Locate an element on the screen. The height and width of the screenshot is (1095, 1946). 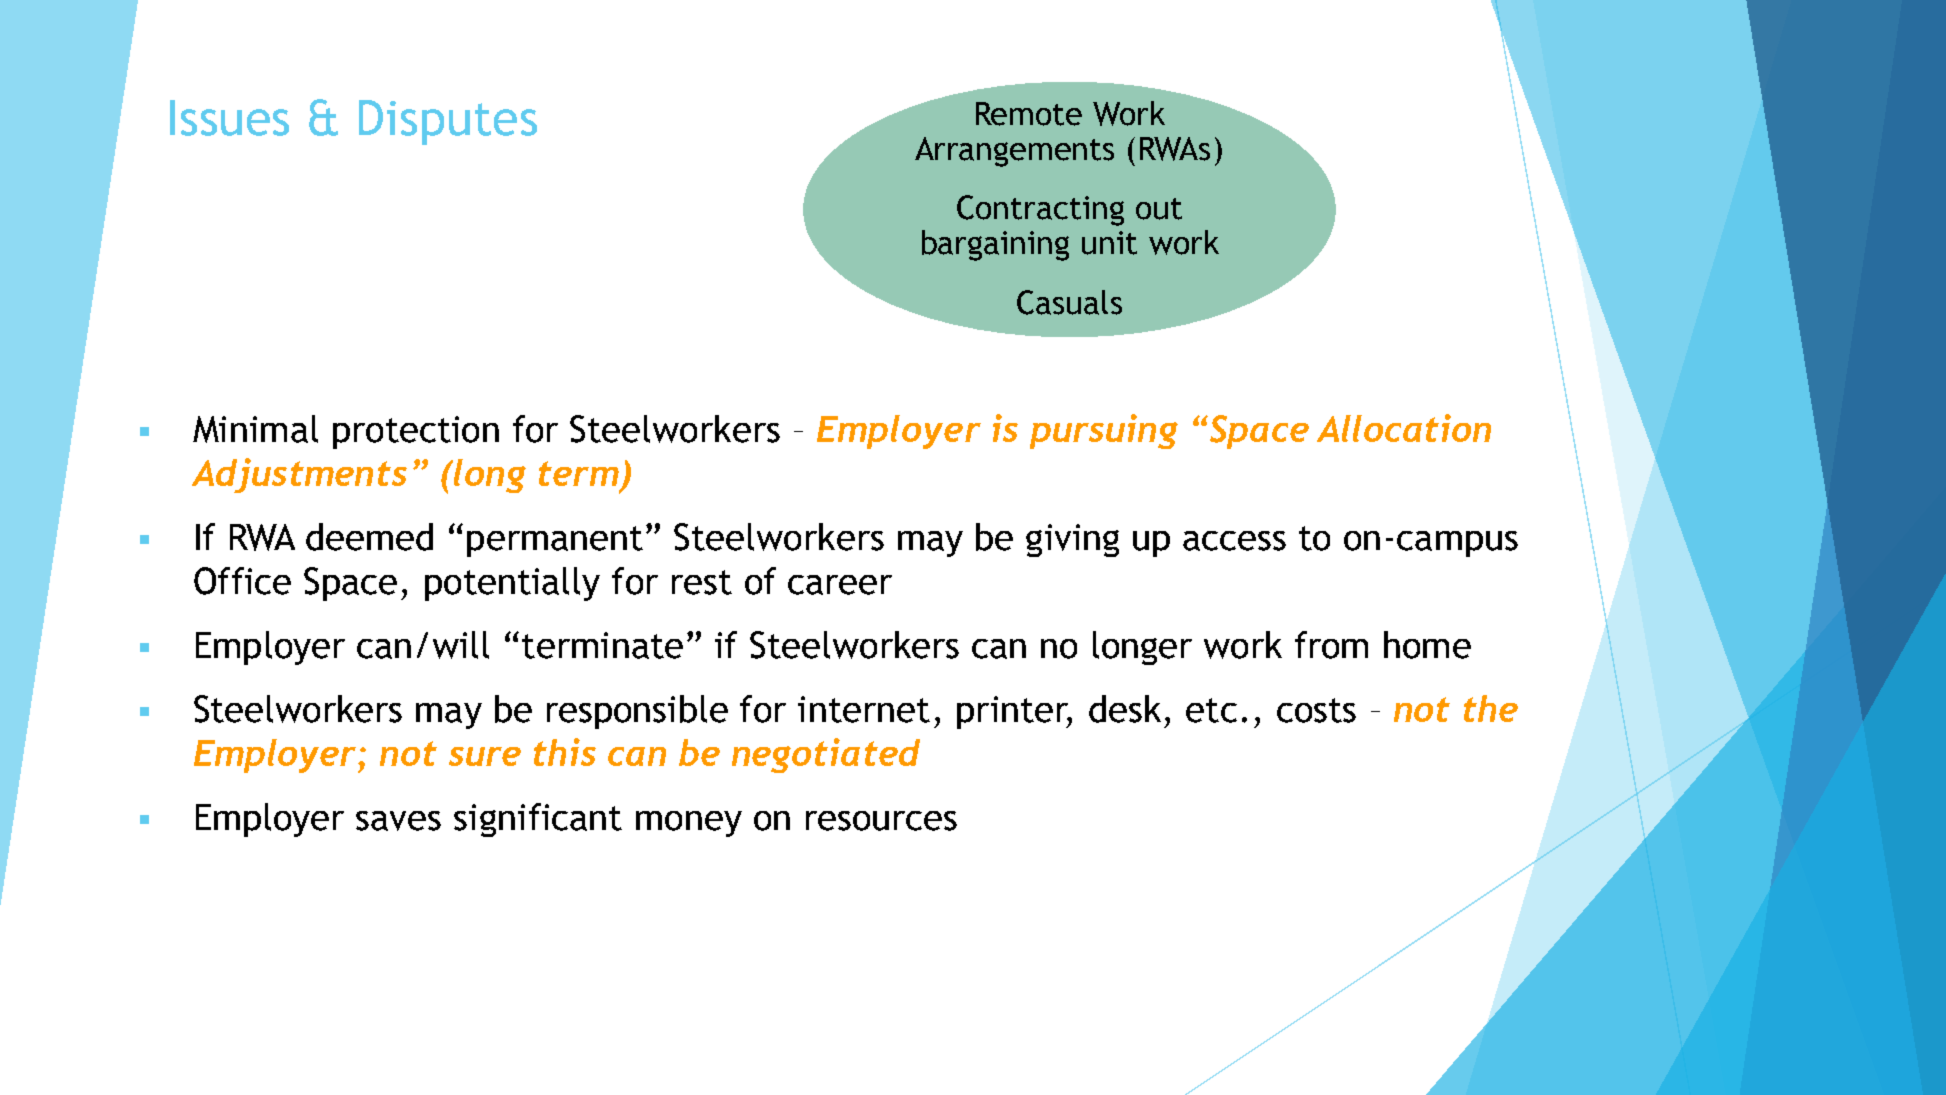
Disputes is located at coordinates (448, 122).
